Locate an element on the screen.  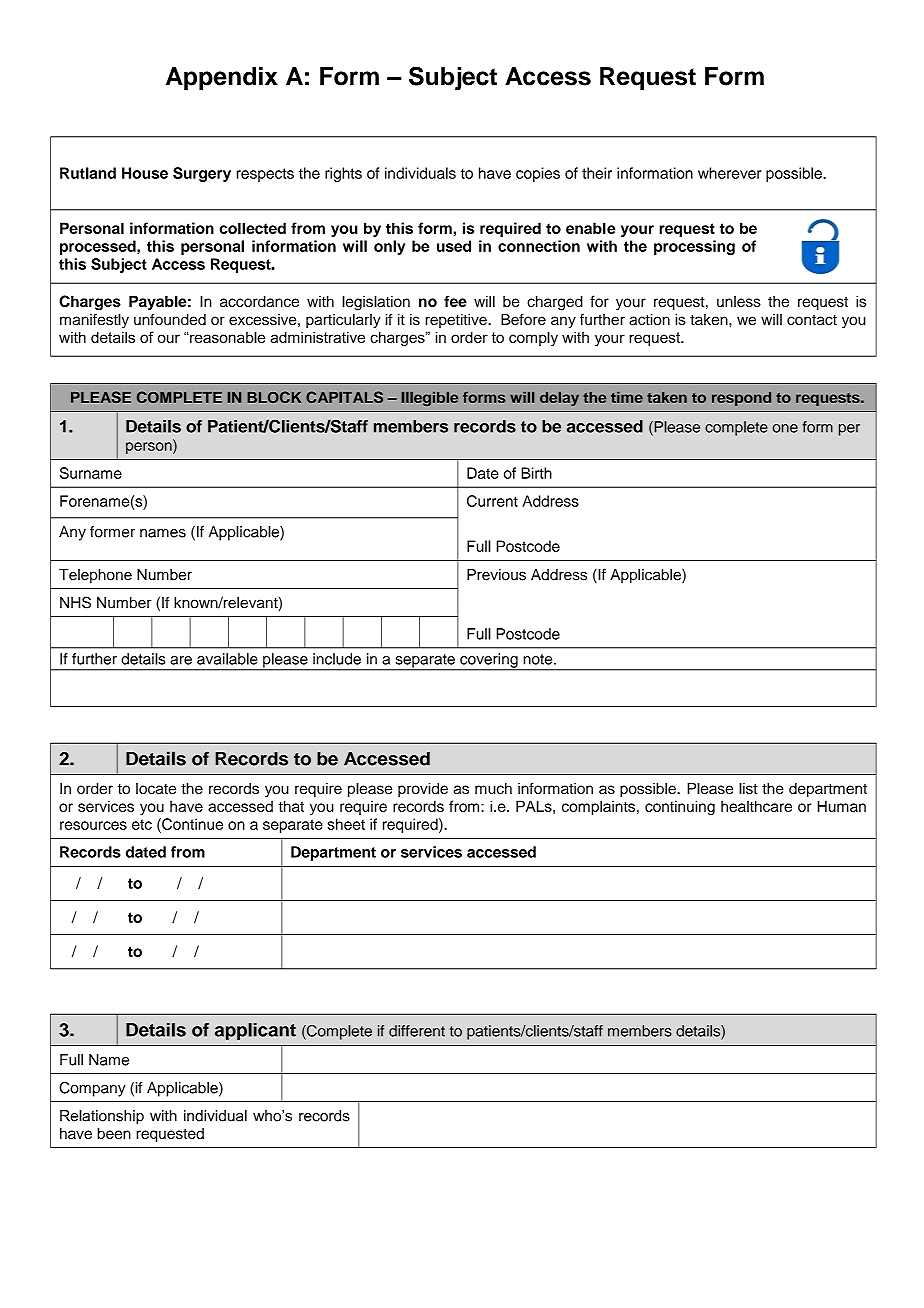
copies is located at coordinates (538, 174).
